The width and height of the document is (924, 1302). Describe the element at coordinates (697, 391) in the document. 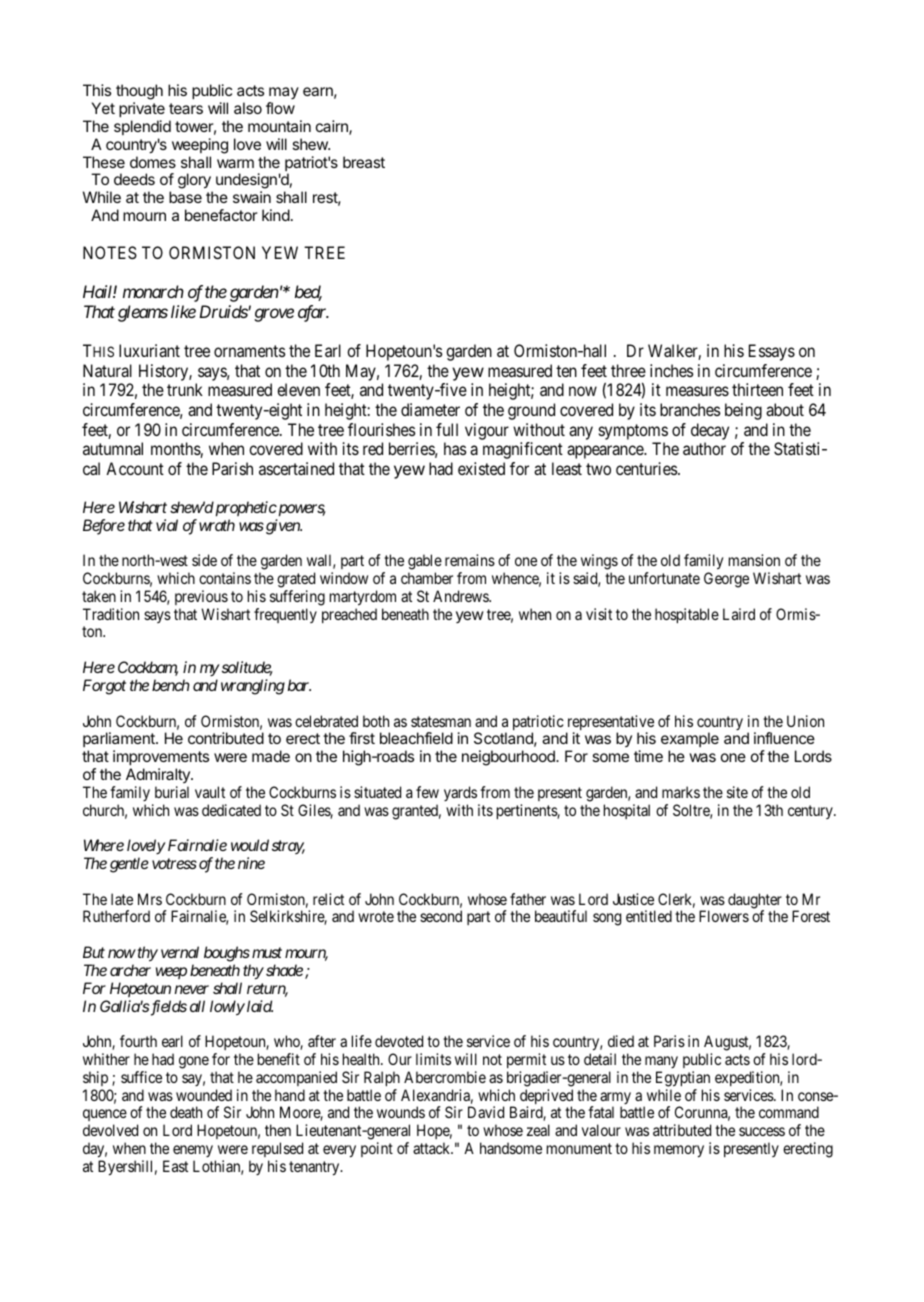

I see `measures` at that location.
